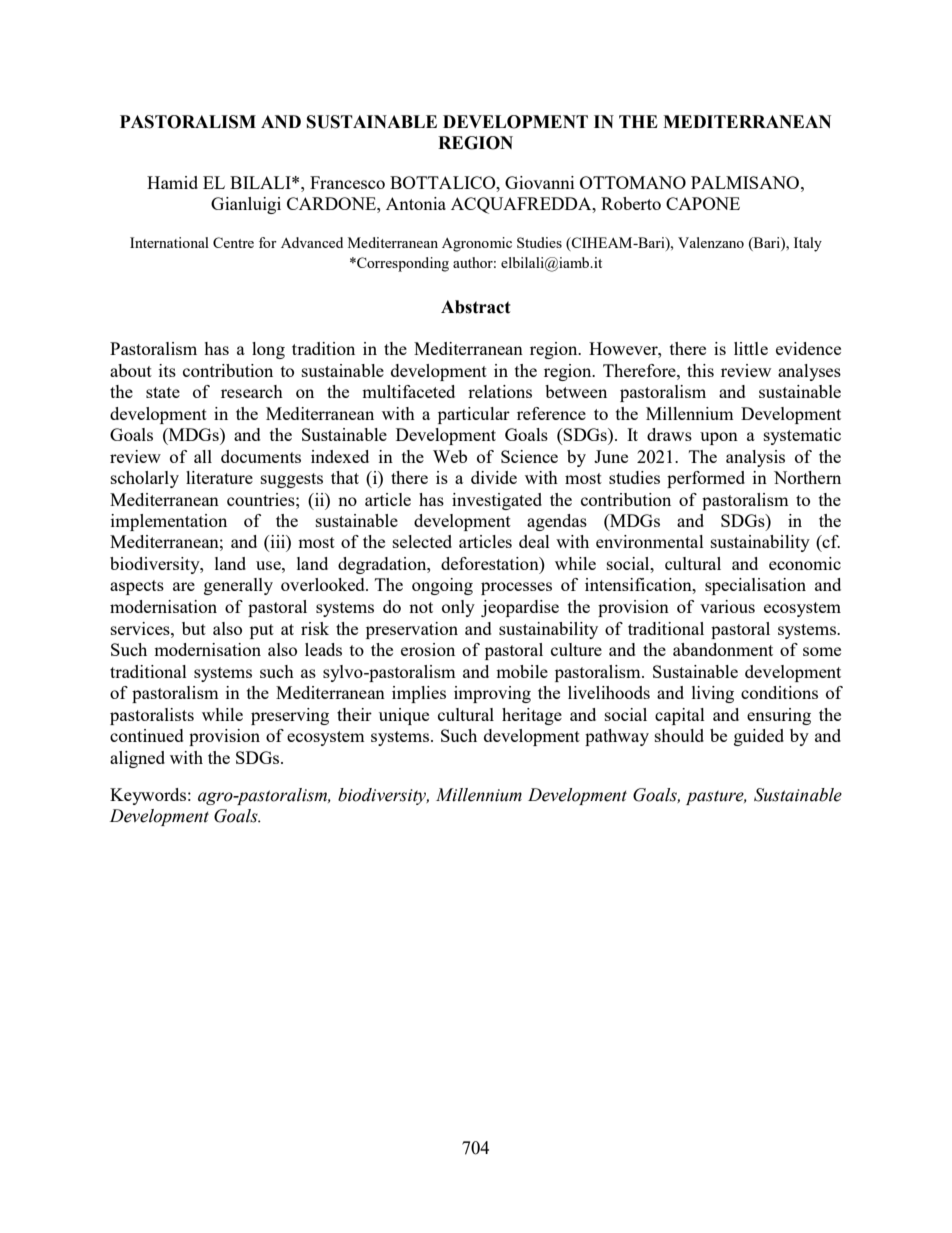 The width and height of the image is (952, 1233). Describe the element at coordinates (147, 735) in the image. I see `continued` at that location.
